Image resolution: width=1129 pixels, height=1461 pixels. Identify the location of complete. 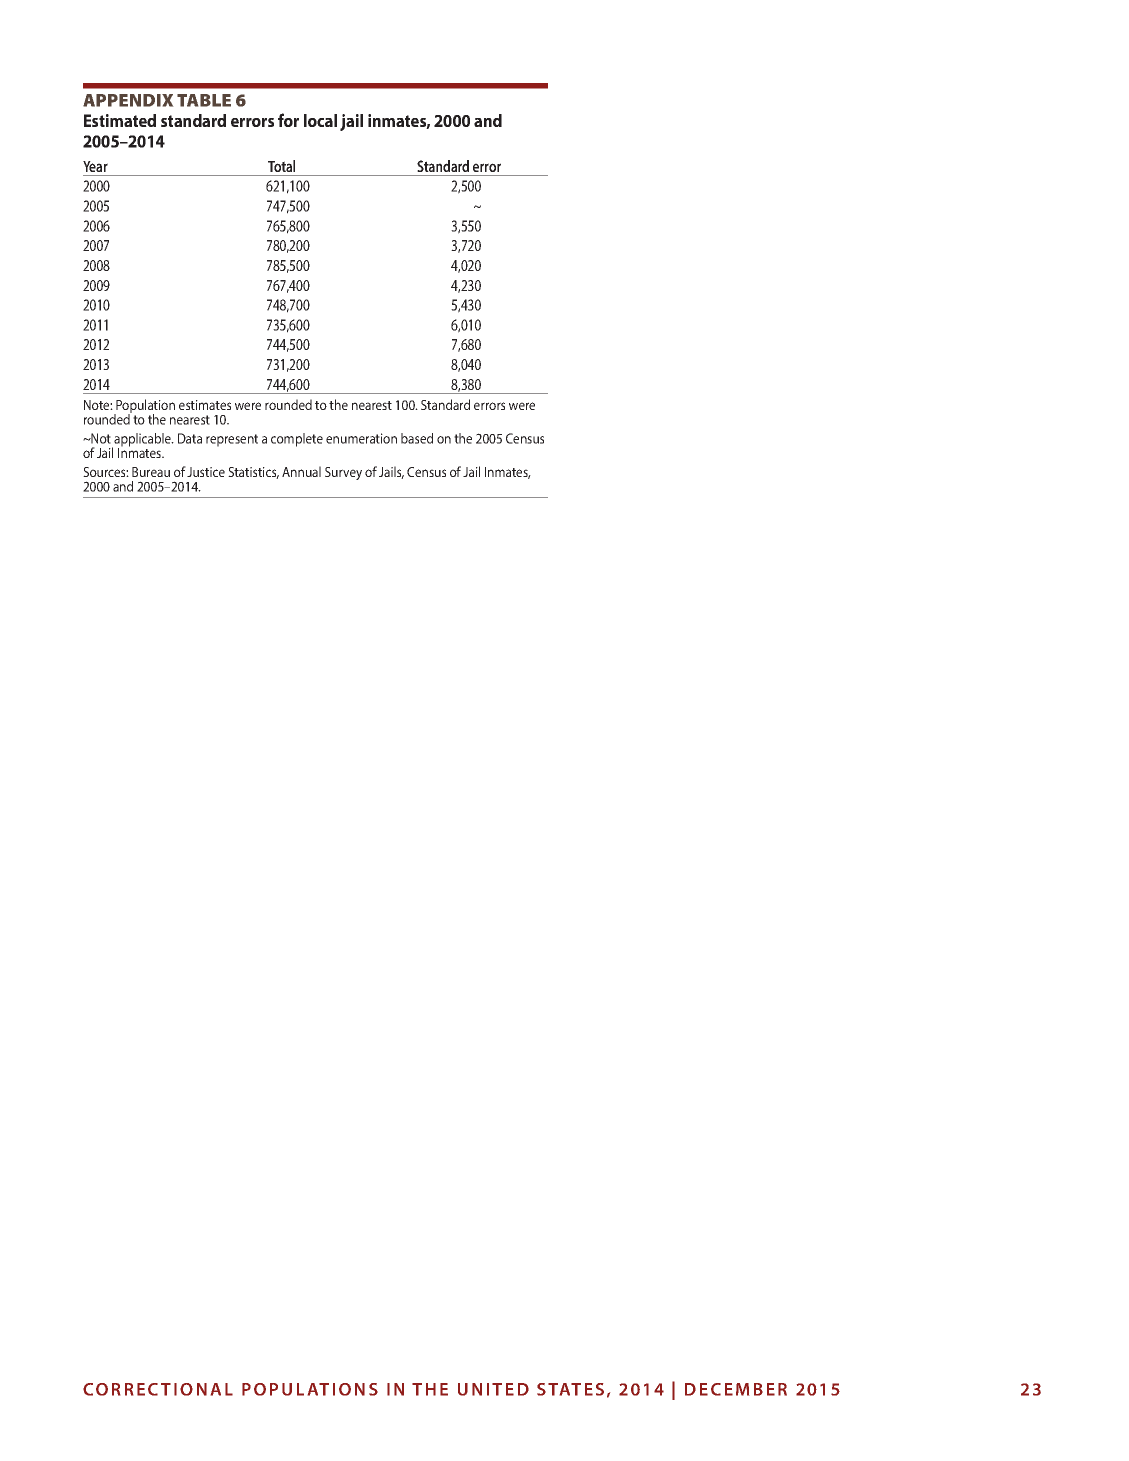
(297, 440).
